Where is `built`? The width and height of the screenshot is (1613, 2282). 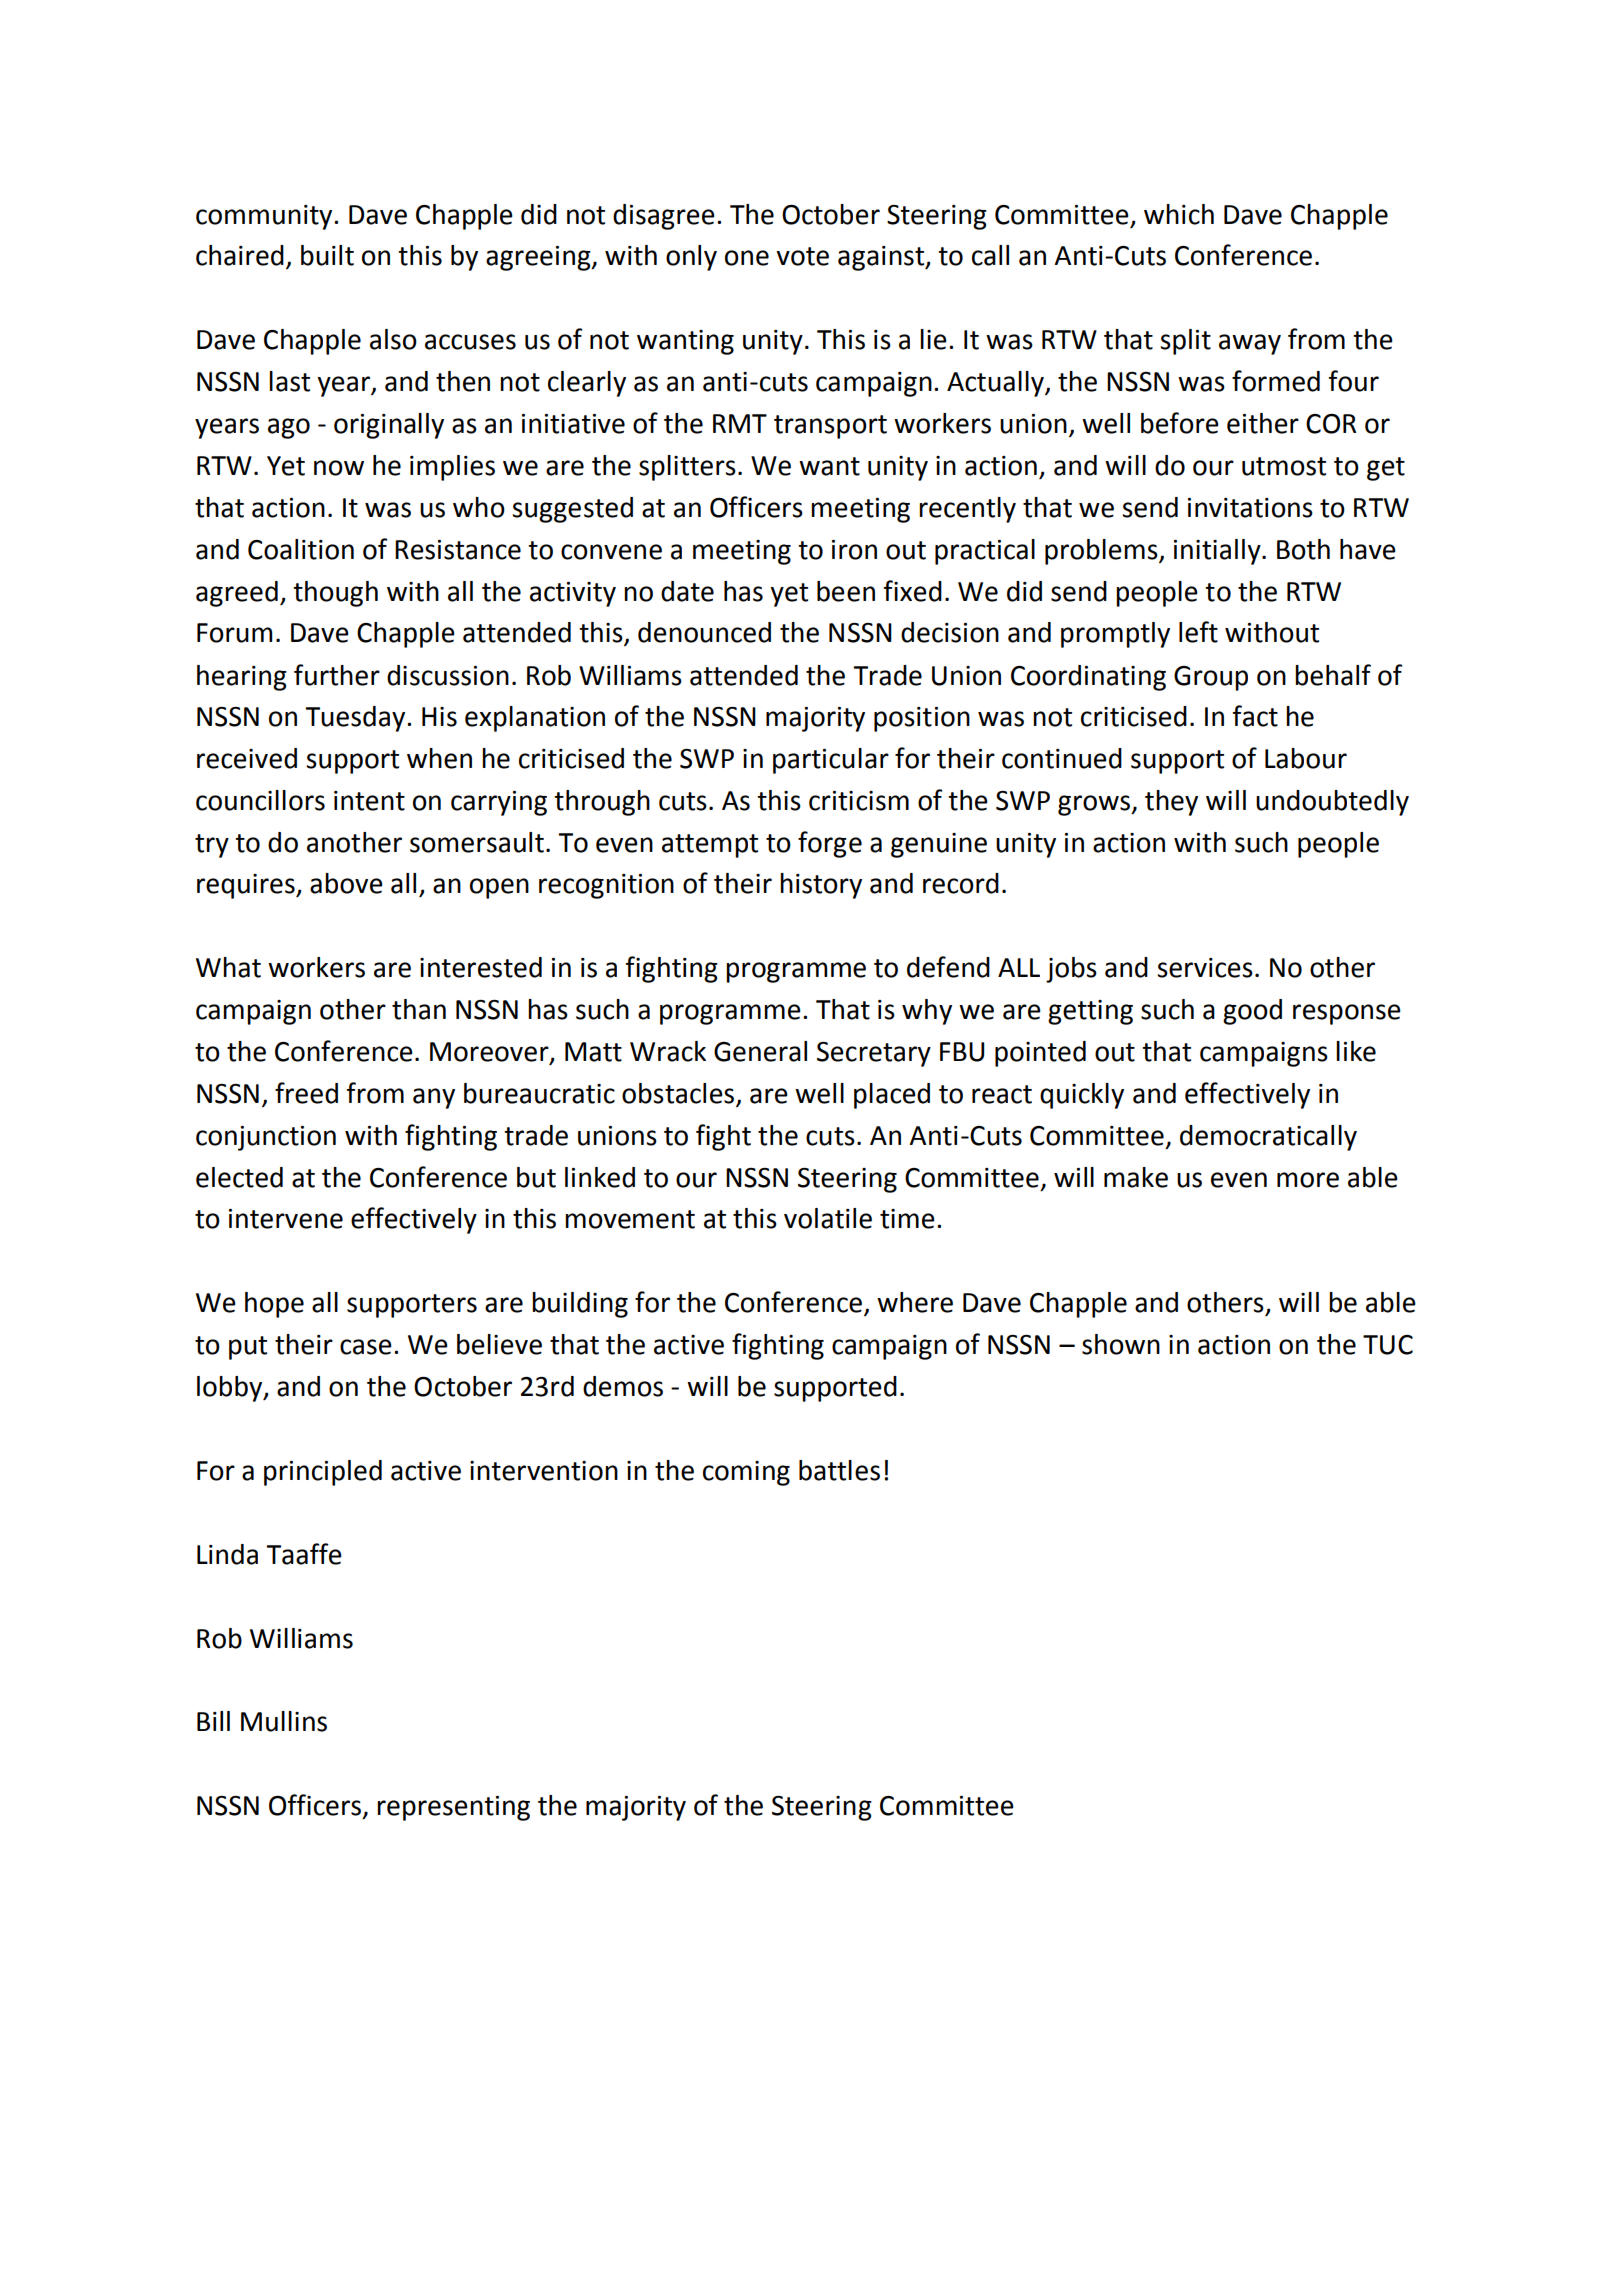
built is located at coordinates (327, 255).
